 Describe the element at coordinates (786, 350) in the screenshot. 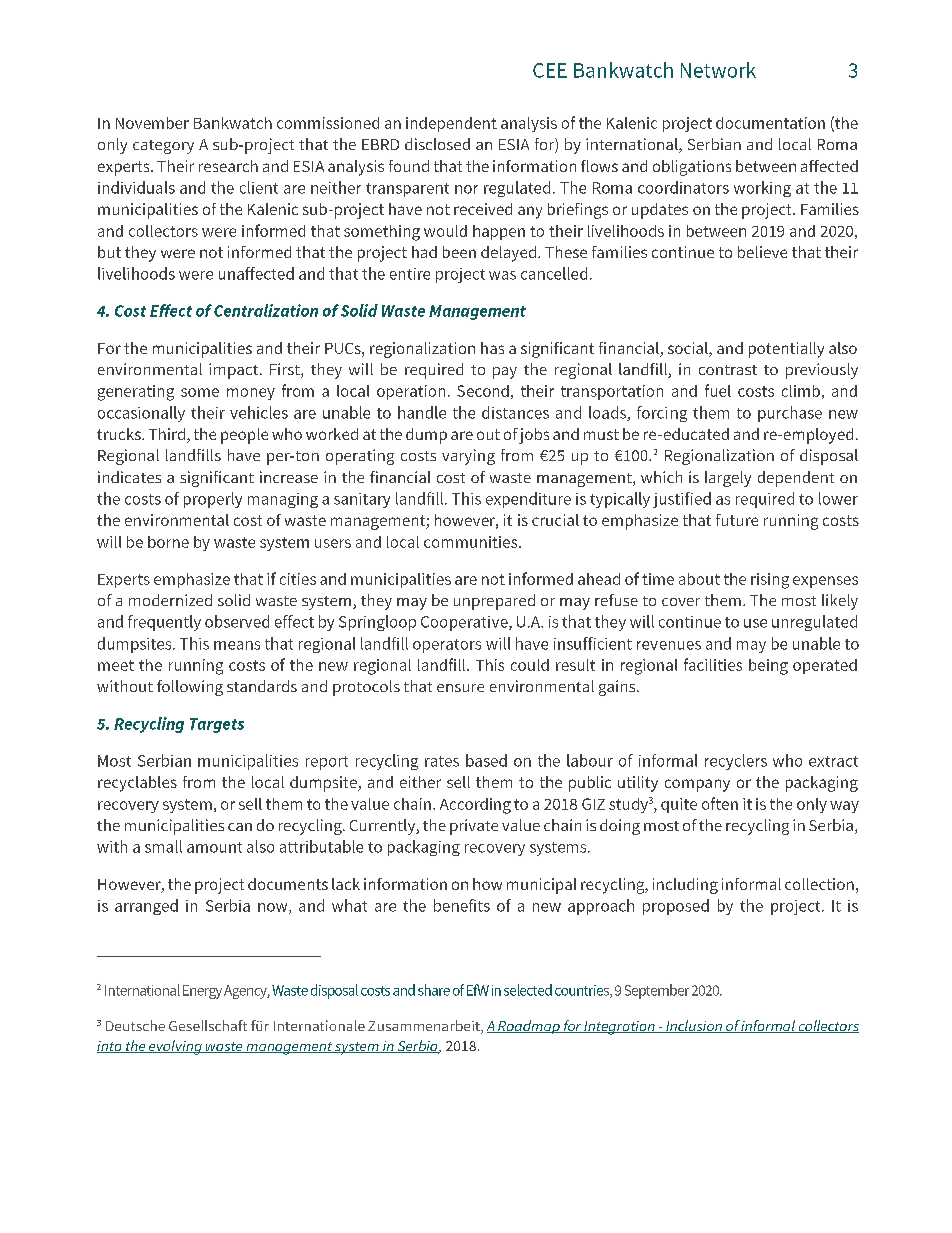

I see `potentially` at that location.
